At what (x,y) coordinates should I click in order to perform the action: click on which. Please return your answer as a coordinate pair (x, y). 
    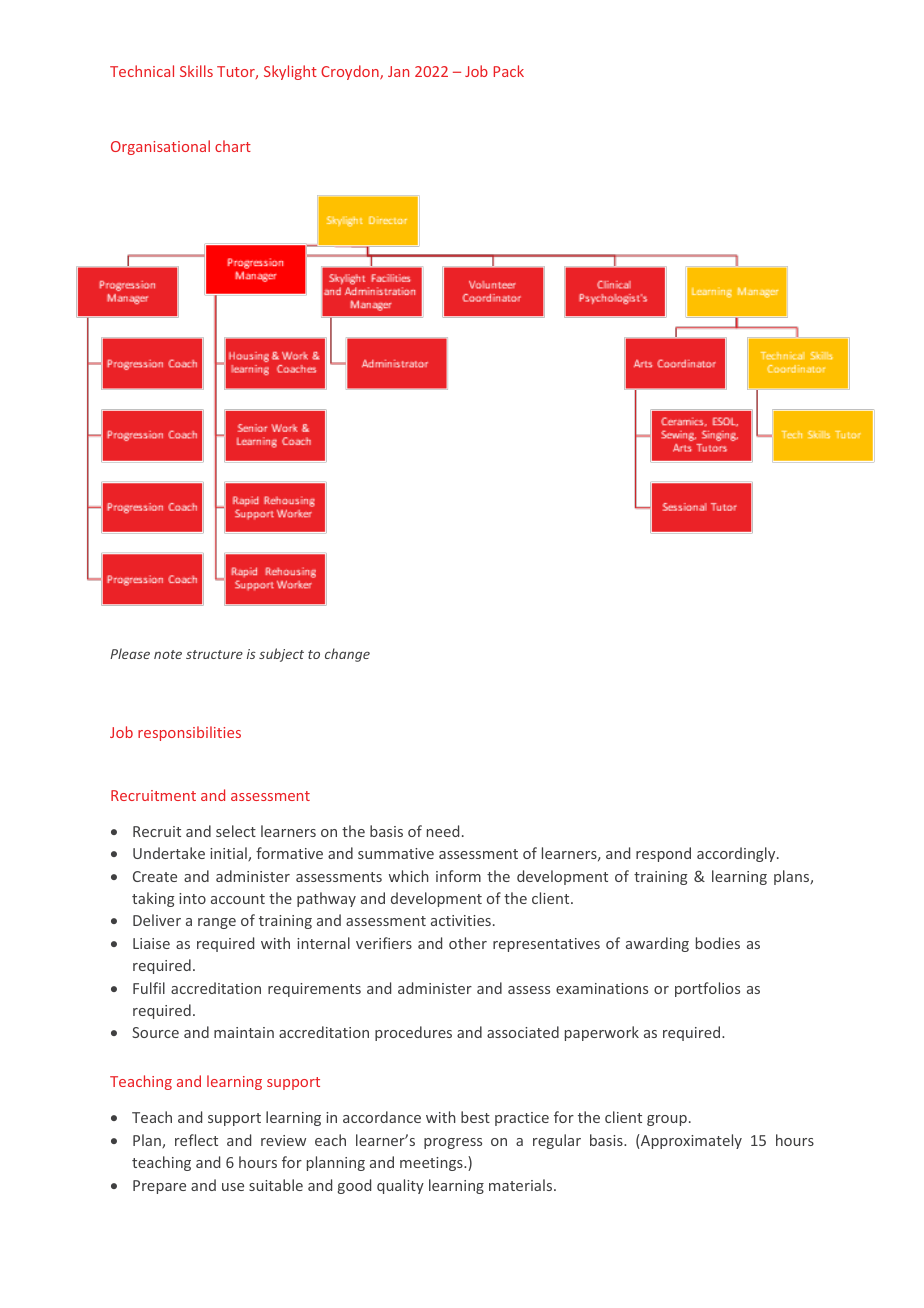
    Looking at the image, I should click on (409, 876).
